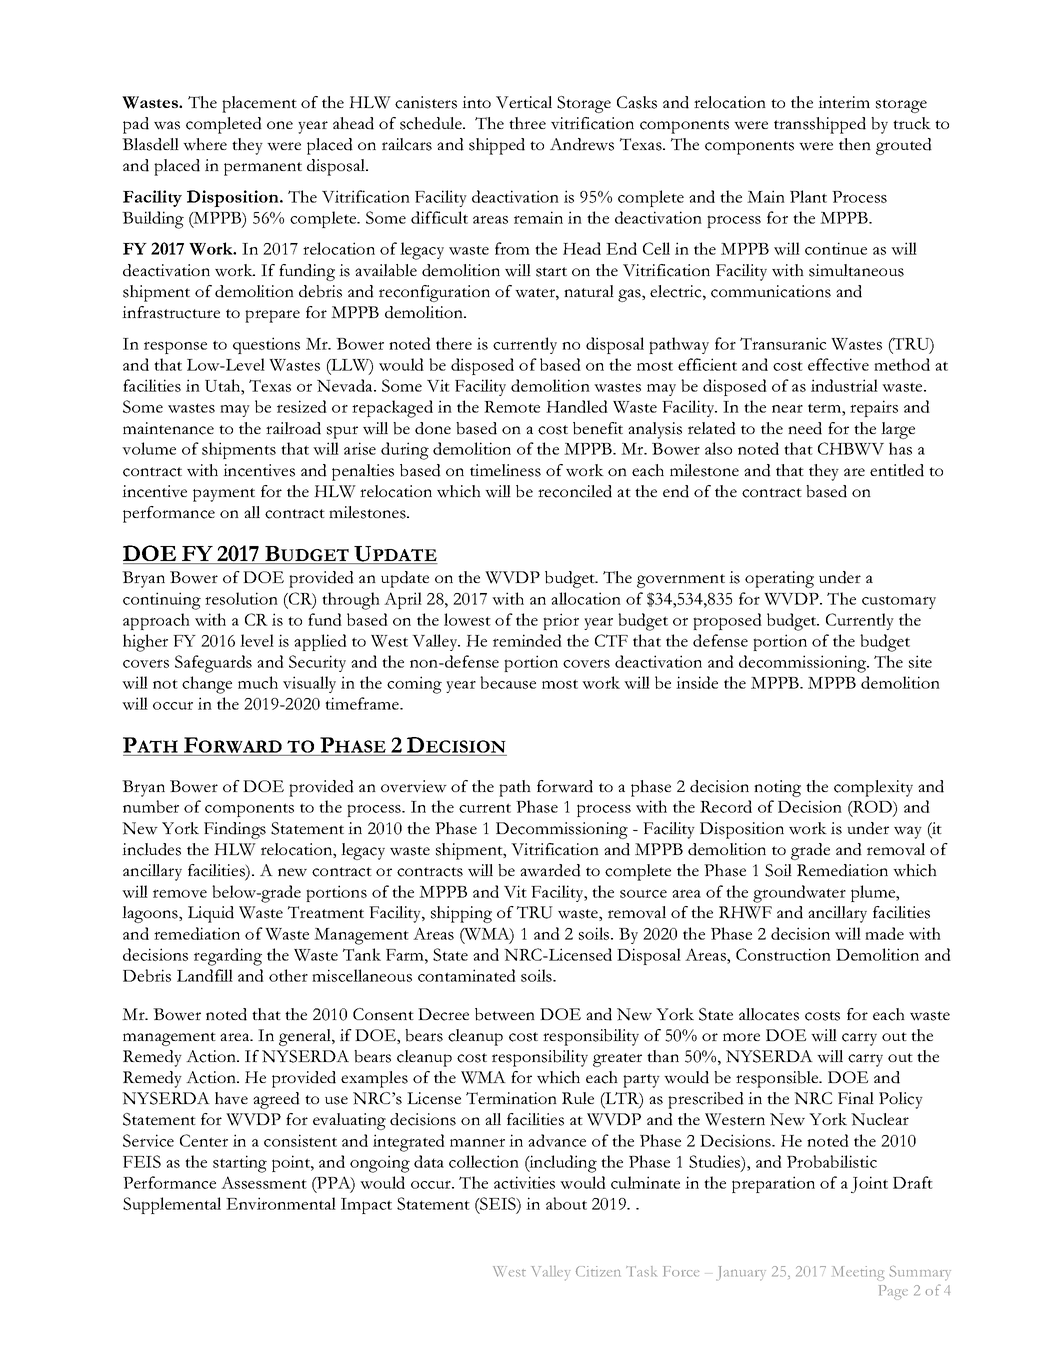  What do you see at coordinates (550, 870) in the screenshot?
I see `awarded` at bounding box center [550, 870].
